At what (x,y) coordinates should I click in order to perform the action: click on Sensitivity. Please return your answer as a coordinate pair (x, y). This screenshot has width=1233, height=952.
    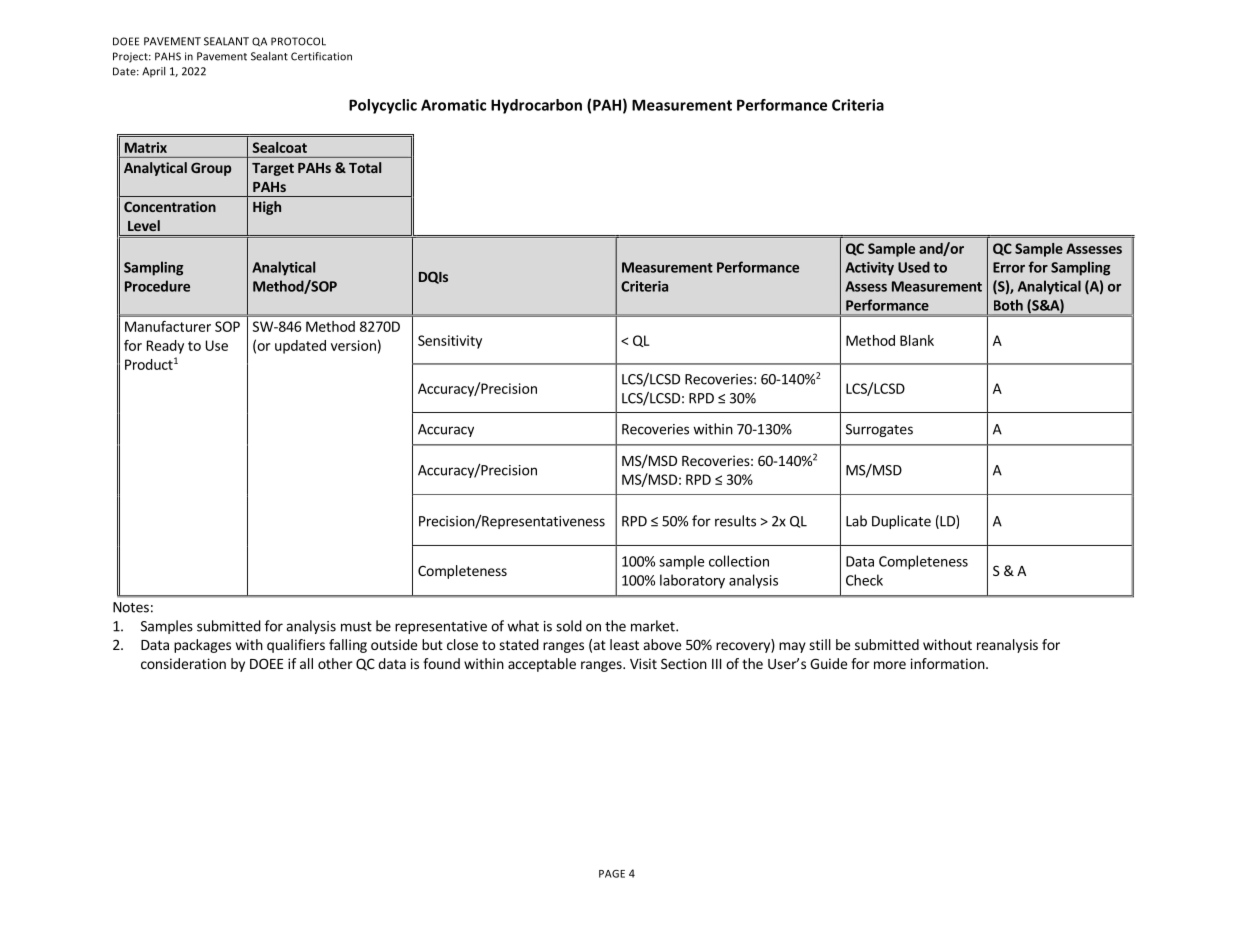
    Looking at the image, I should click on (450, 342).
